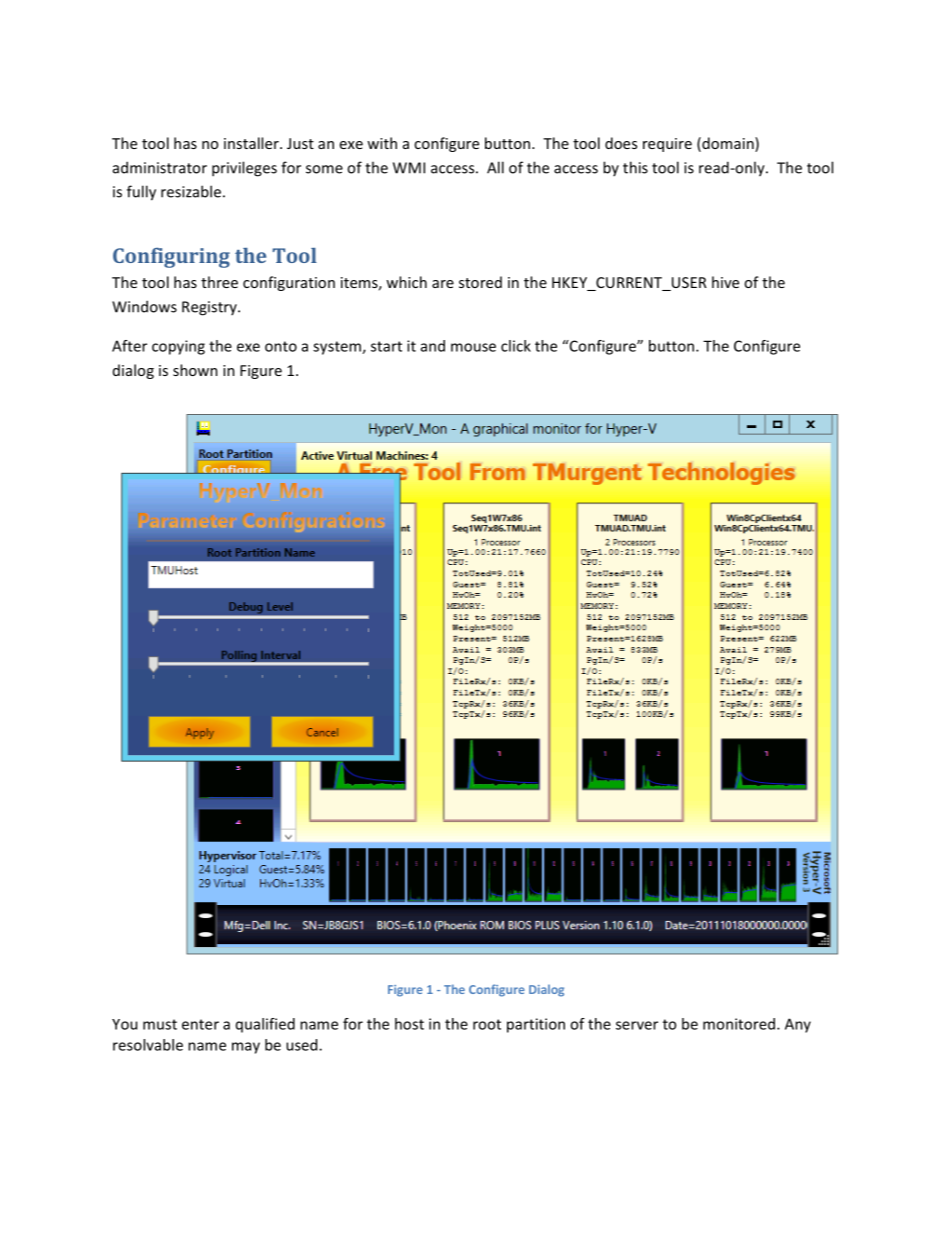 The height and width of the document is (1233, 952). Describe the element at coordinates (473, 347) in the document. I see `mouse` at that location.
